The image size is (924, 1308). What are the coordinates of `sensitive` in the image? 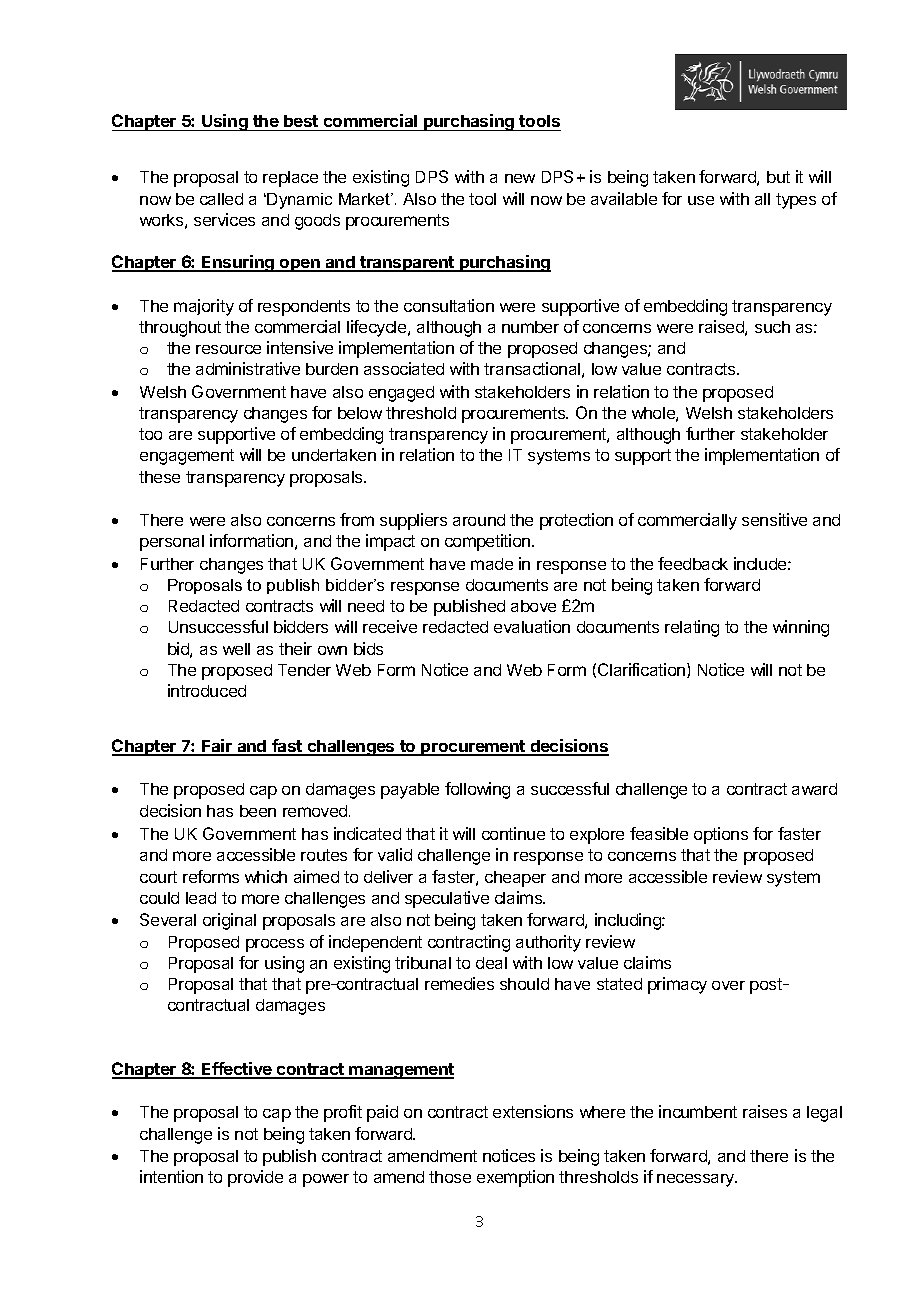 It's located at (774, 519).
